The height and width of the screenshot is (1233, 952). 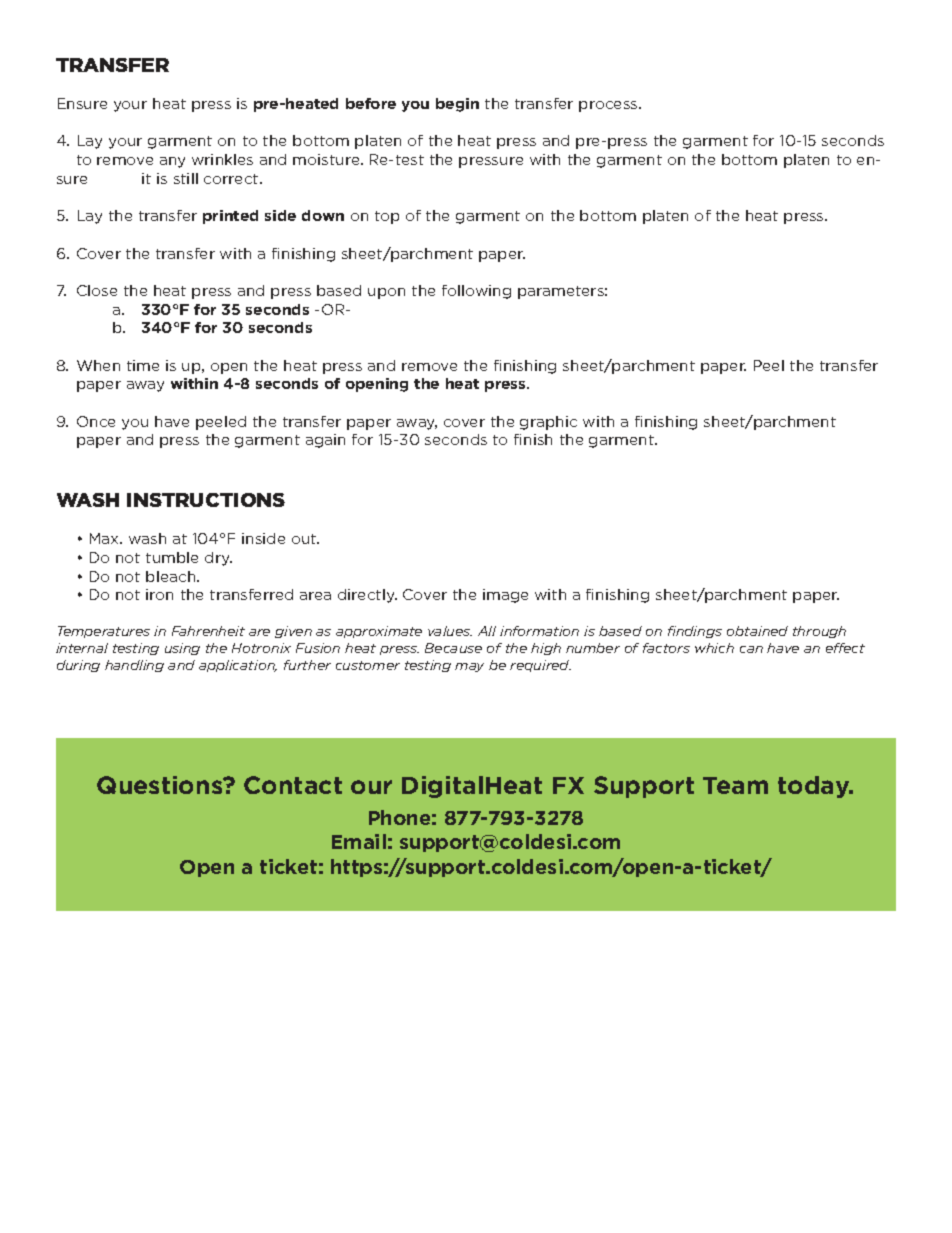 What do you see at coordinates (172, 162) in the screenshot?
I see `any` at bounding box center [172, 162].
